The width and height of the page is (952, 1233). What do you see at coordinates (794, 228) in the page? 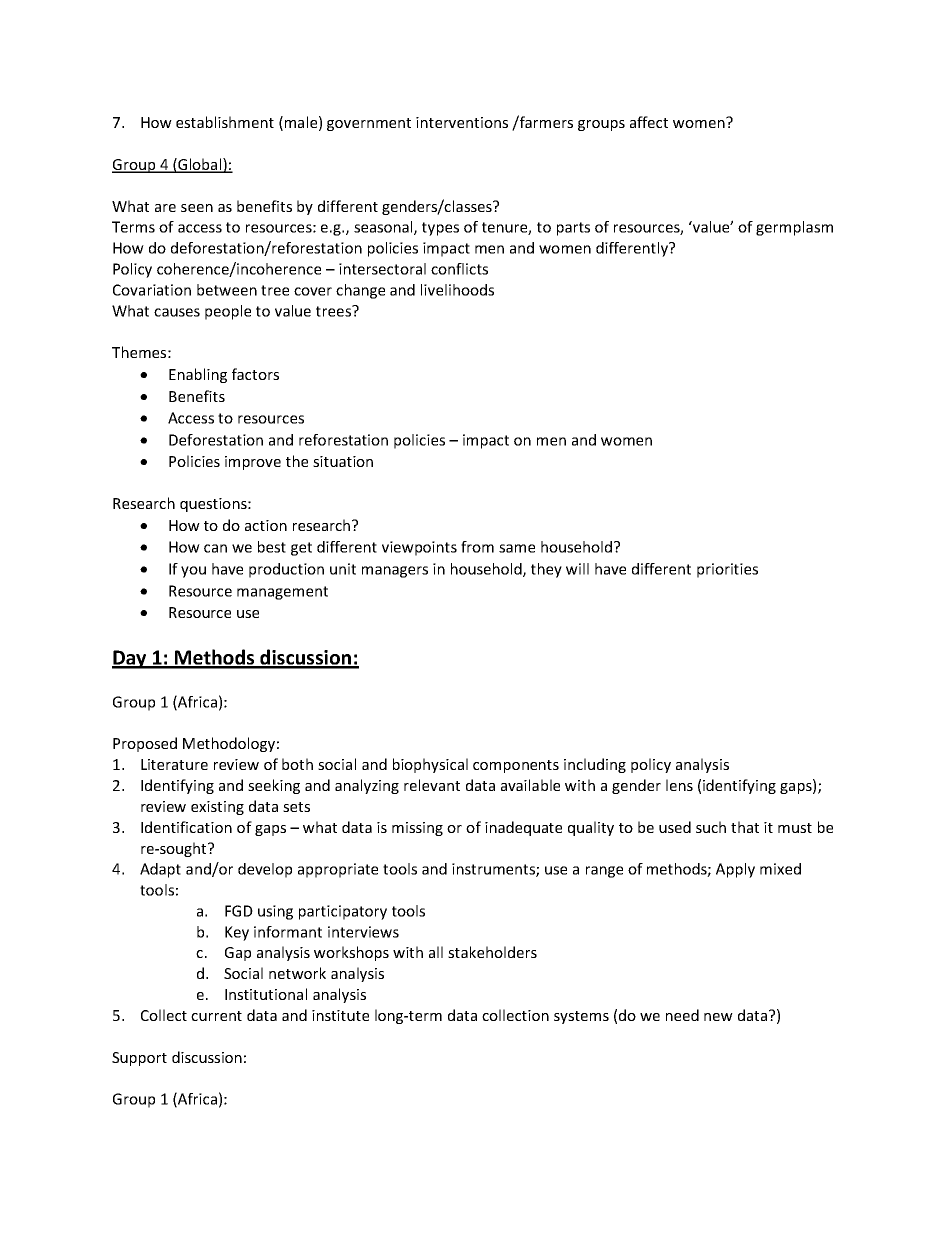
I see `germplasm` at bounding box center [794, 228].
